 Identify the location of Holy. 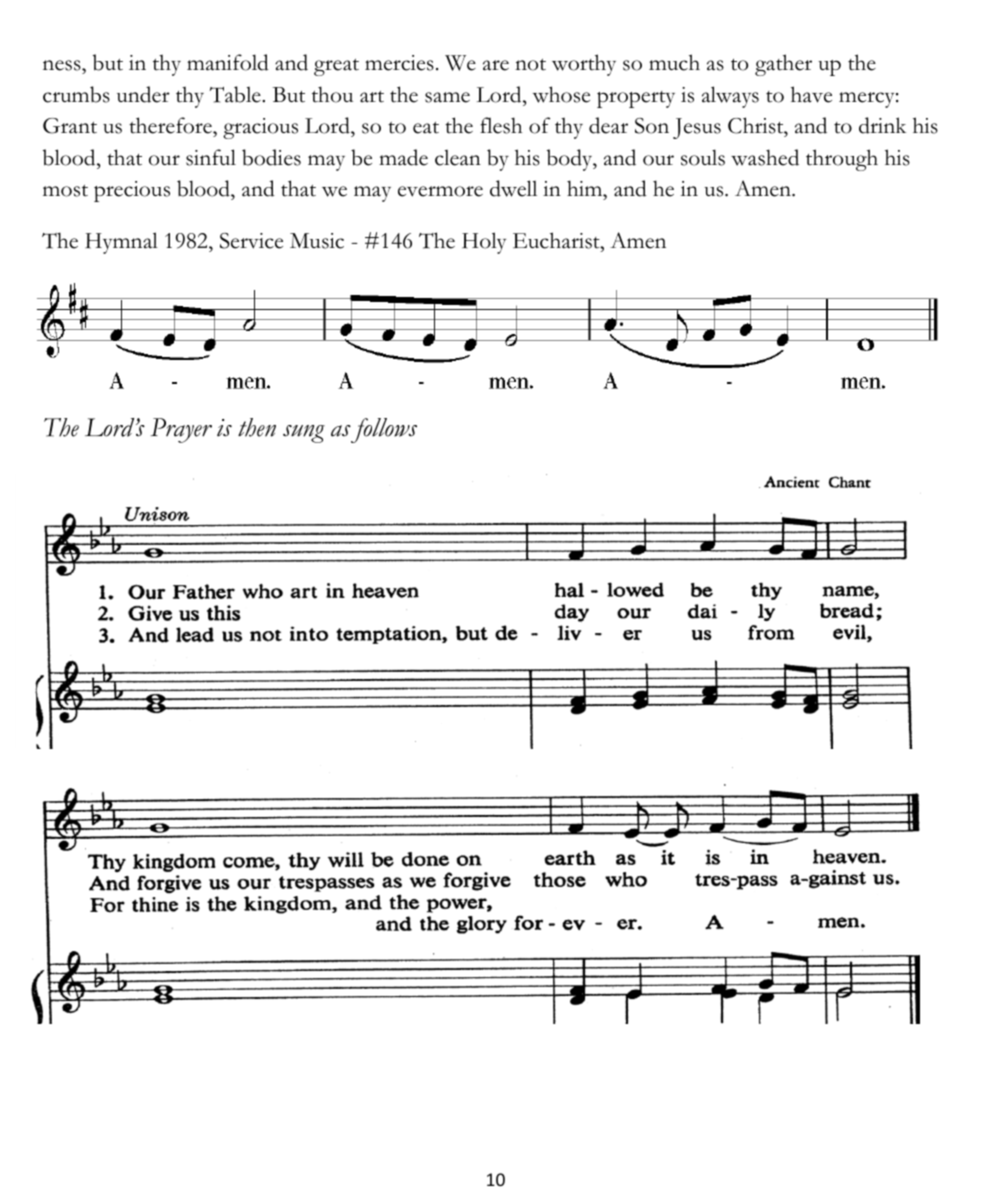
(484, 243).
